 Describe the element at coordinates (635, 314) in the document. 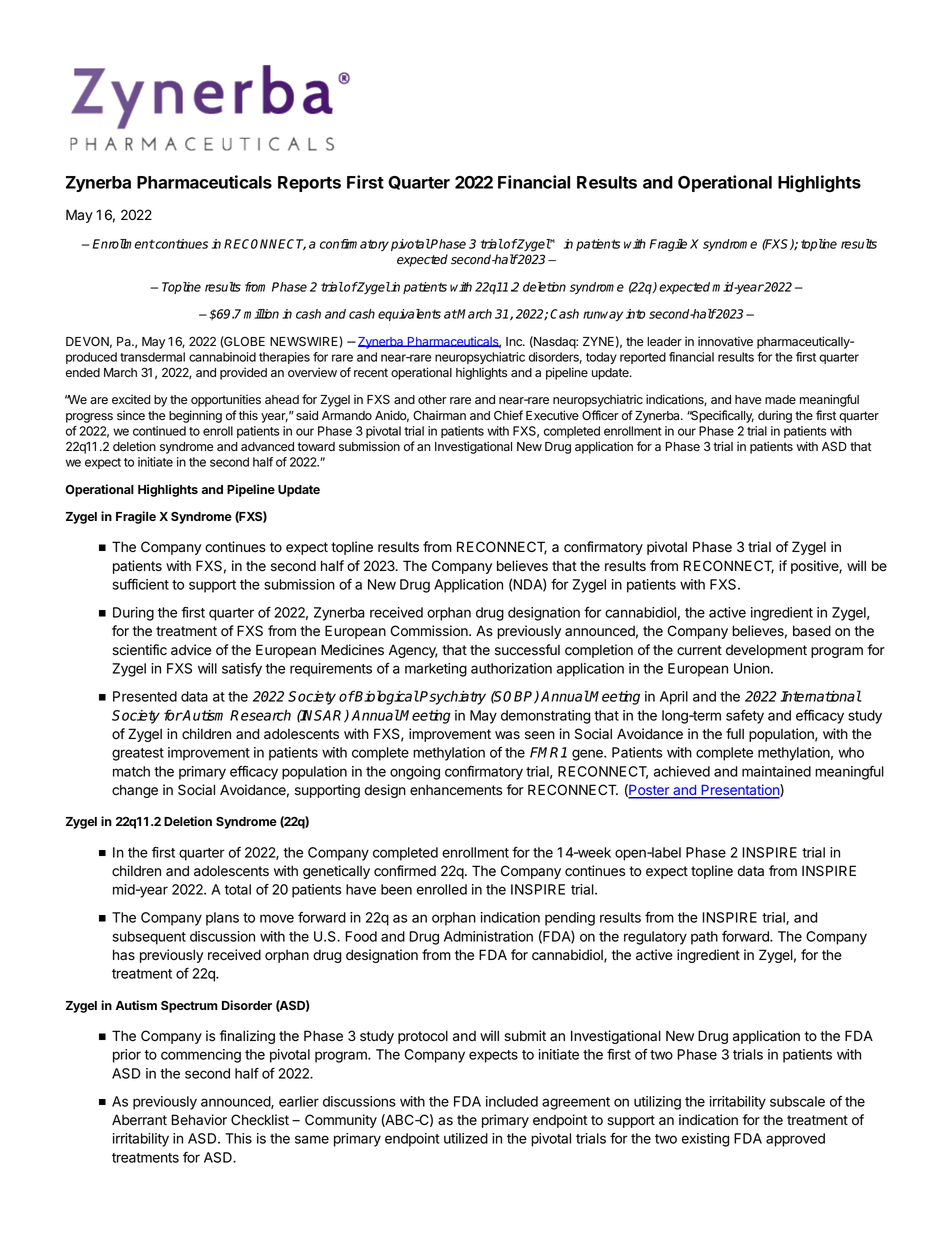

I see `into` at that location.
